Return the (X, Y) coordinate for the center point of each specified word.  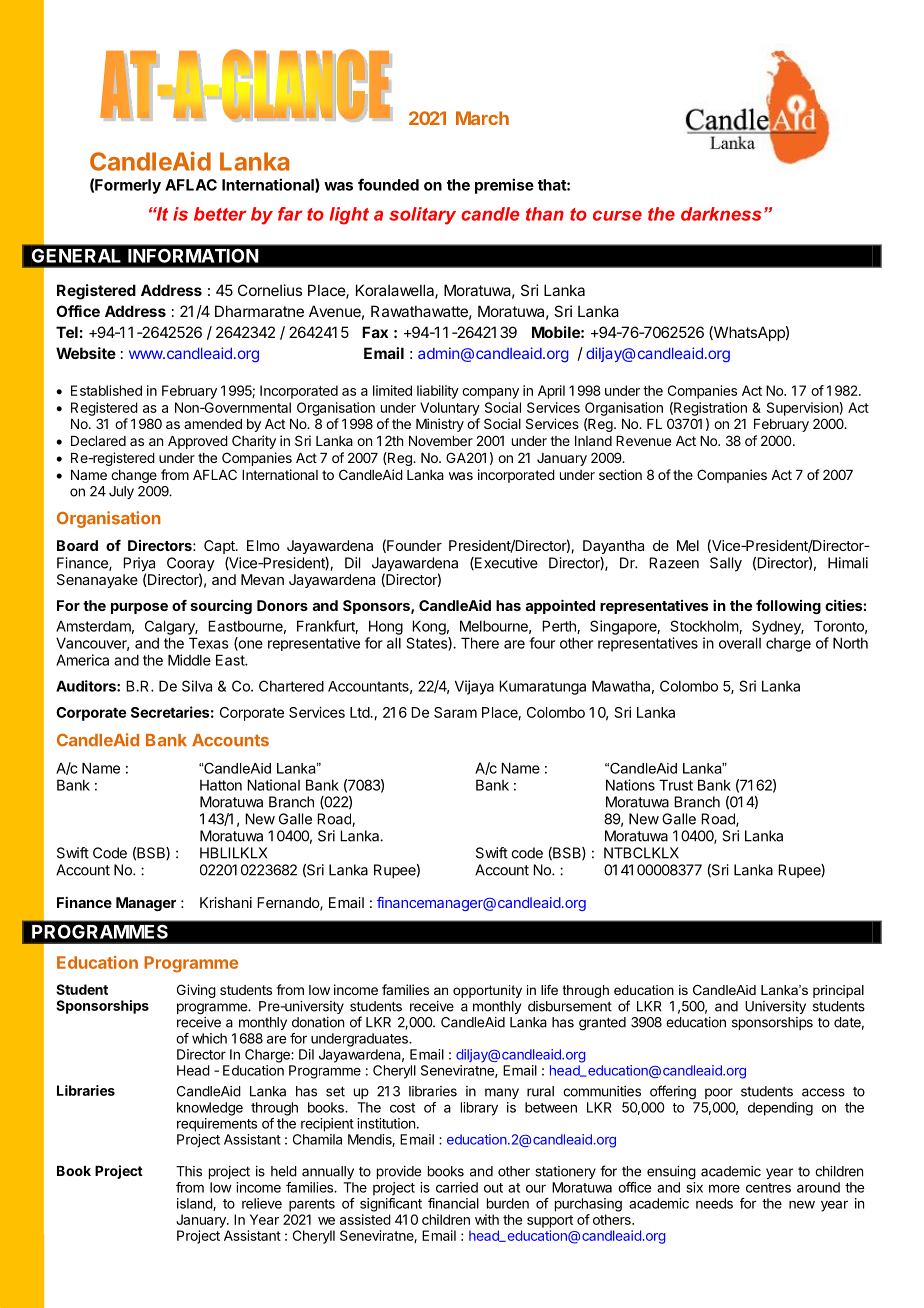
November (441, 441)
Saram (455, 712)
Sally (726, 564)
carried (457, 1187)
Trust (676, 785)
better (220, 214)
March (482, 118)
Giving (196, 991)
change (134, 476)
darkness (721, 214)
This (189, 1171)
